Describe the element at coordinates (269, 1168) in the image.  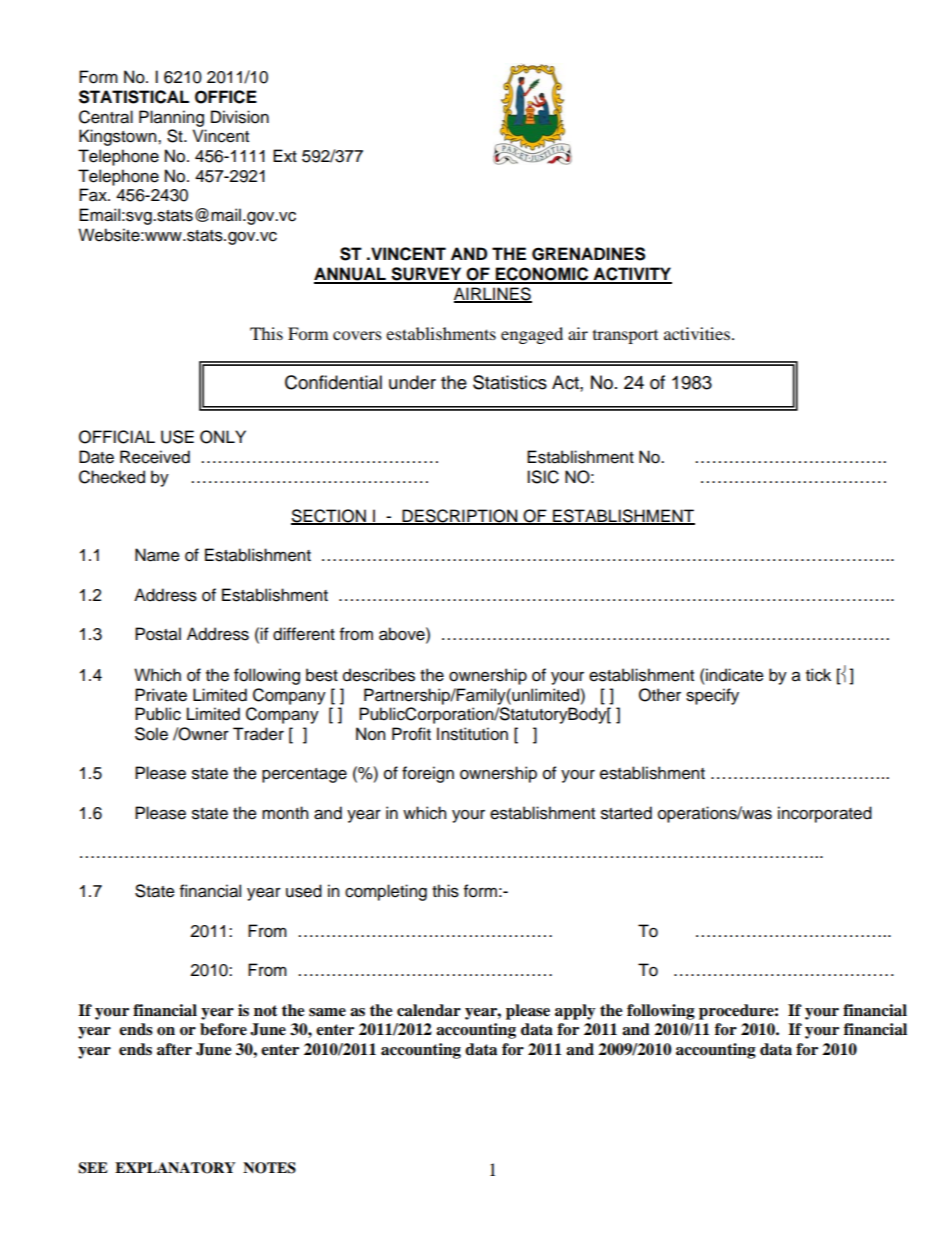
I see `NOTES` at that location.
